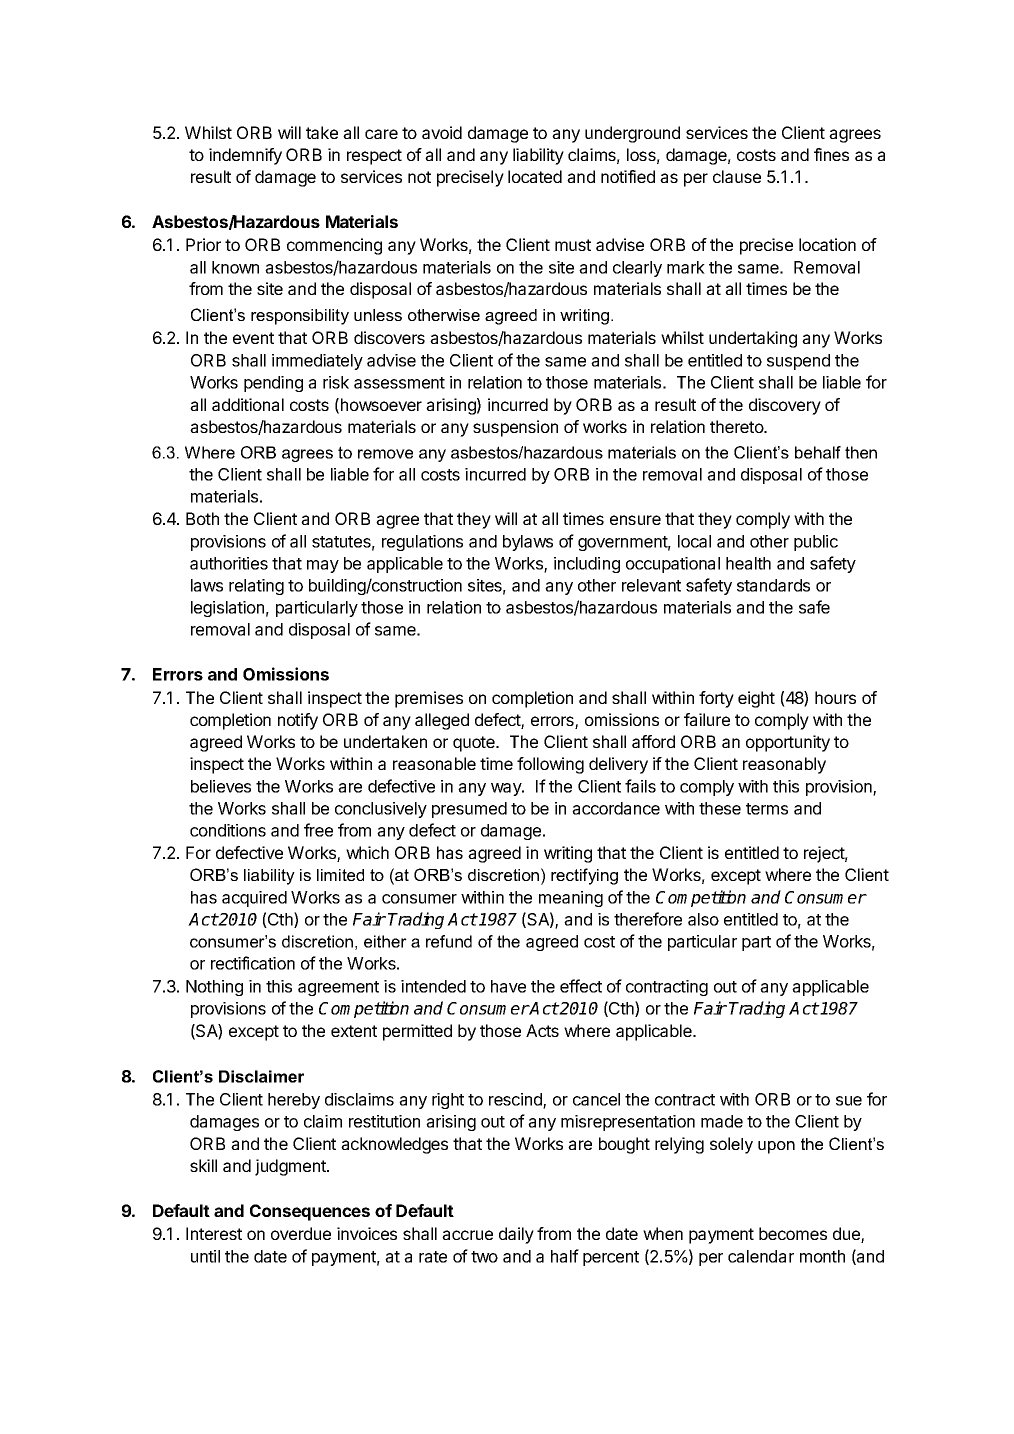 The width and height of the image is (1014, 1434). I want to click on also, so click(703, 919).
